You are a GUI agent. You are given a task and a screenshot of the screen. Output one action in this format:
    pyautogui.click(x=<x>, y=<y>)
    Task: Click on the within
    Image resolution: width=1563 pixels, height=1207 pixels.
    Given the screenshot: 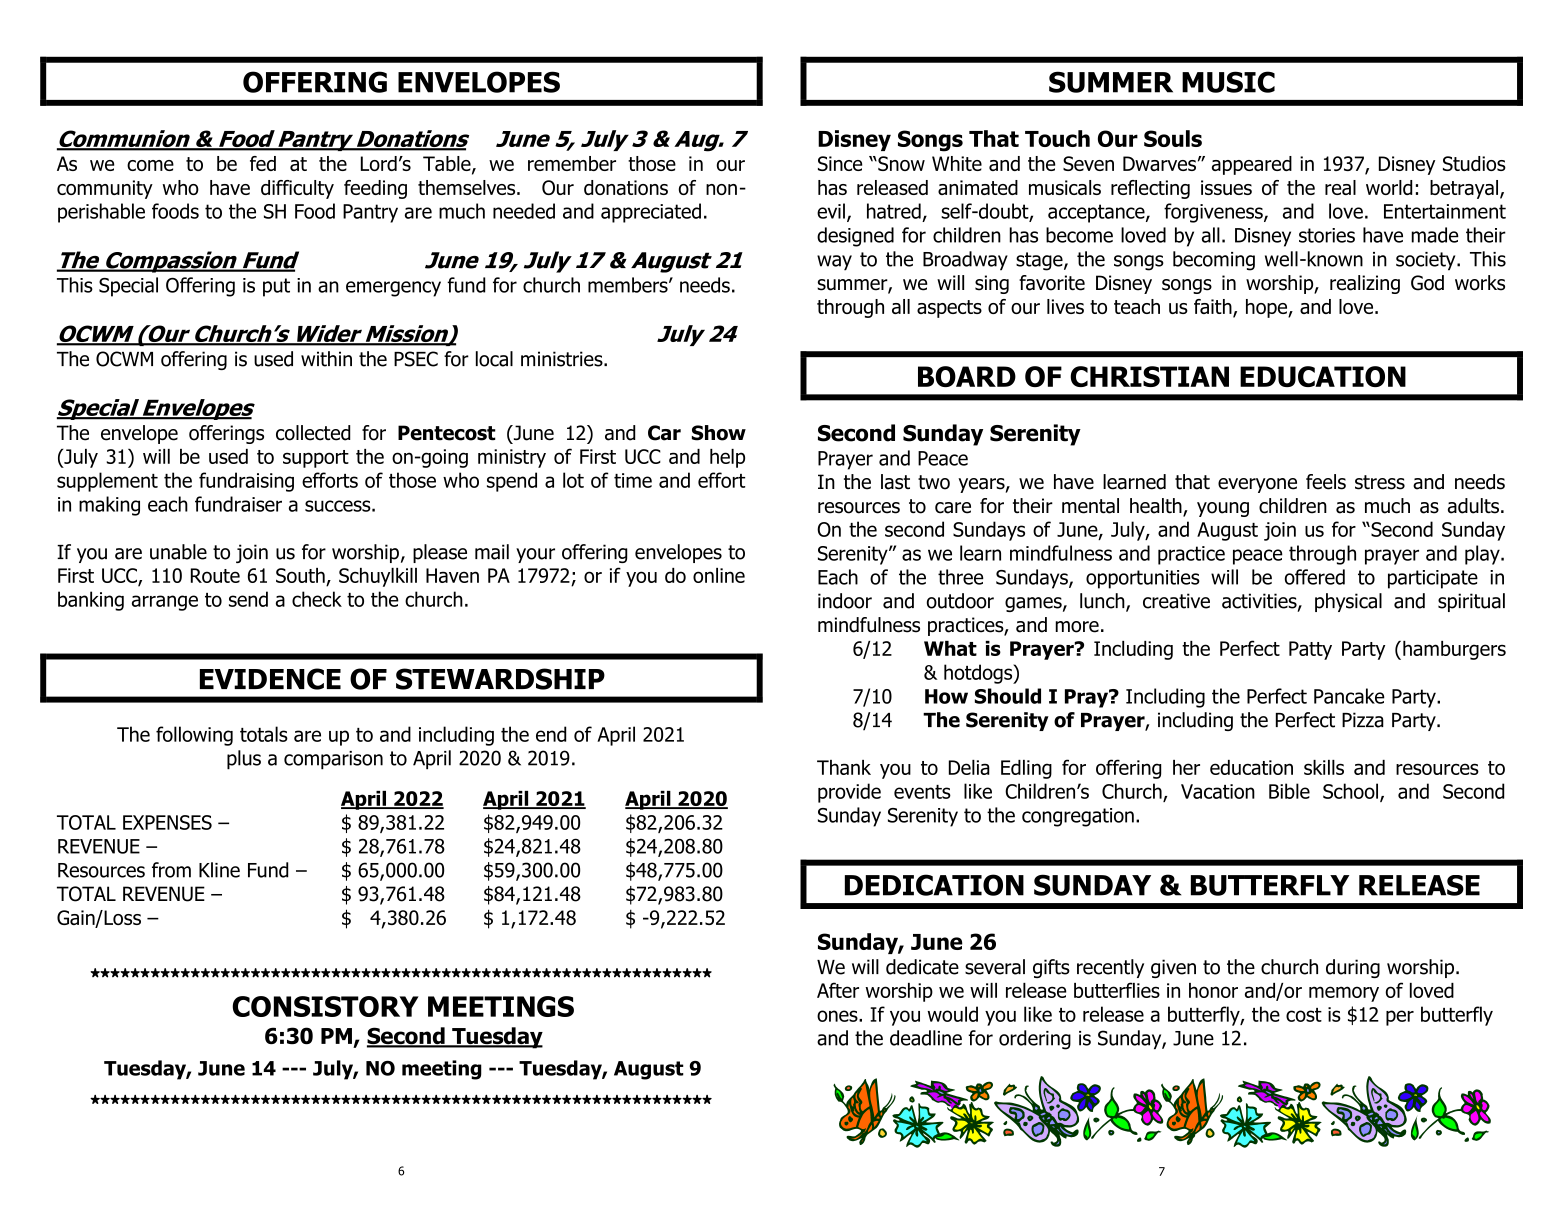 What is the action you would take?
    pyautogui.click(x=326, y=359)
